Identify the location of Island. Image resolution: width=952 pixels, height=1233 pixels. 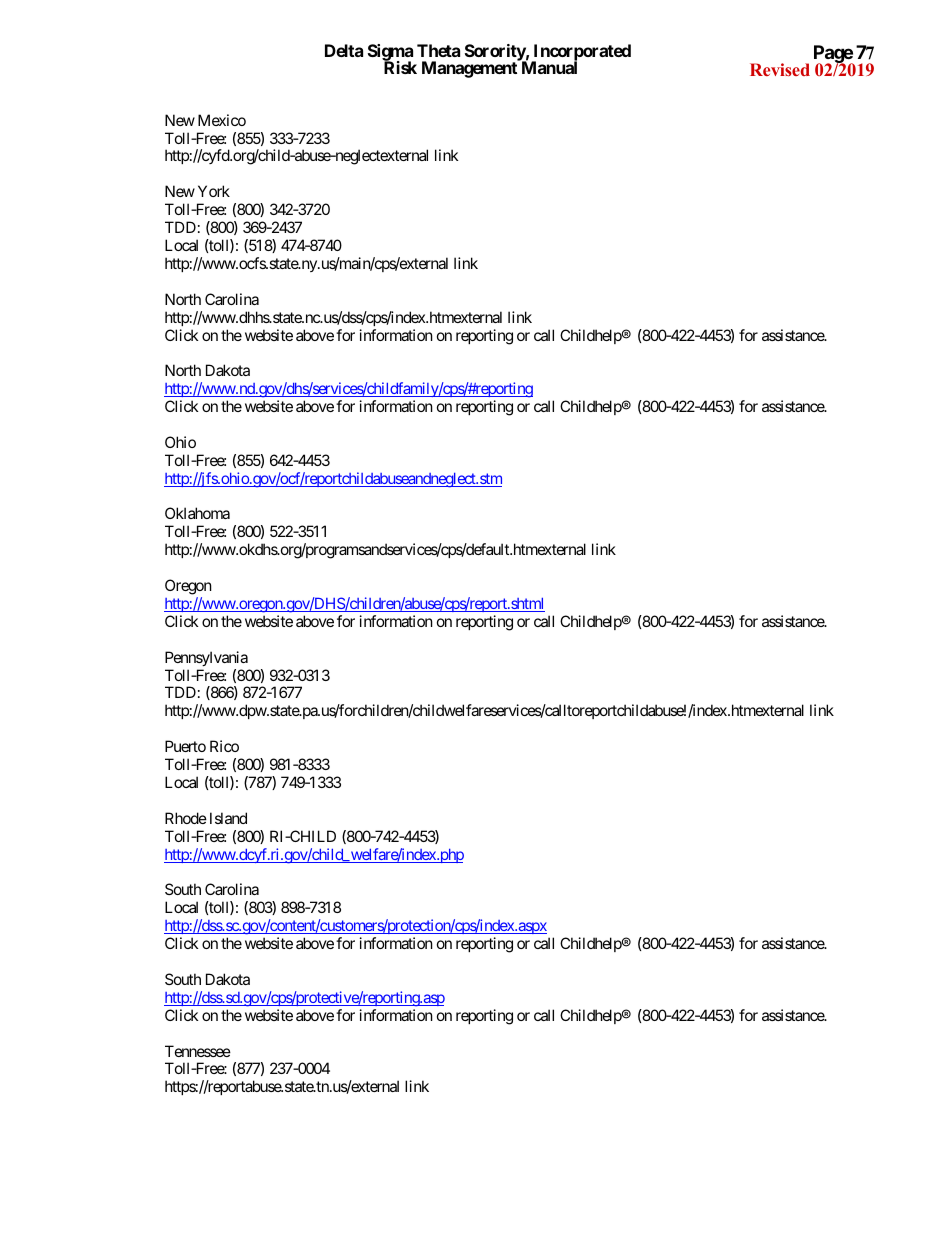
(228, 818).
